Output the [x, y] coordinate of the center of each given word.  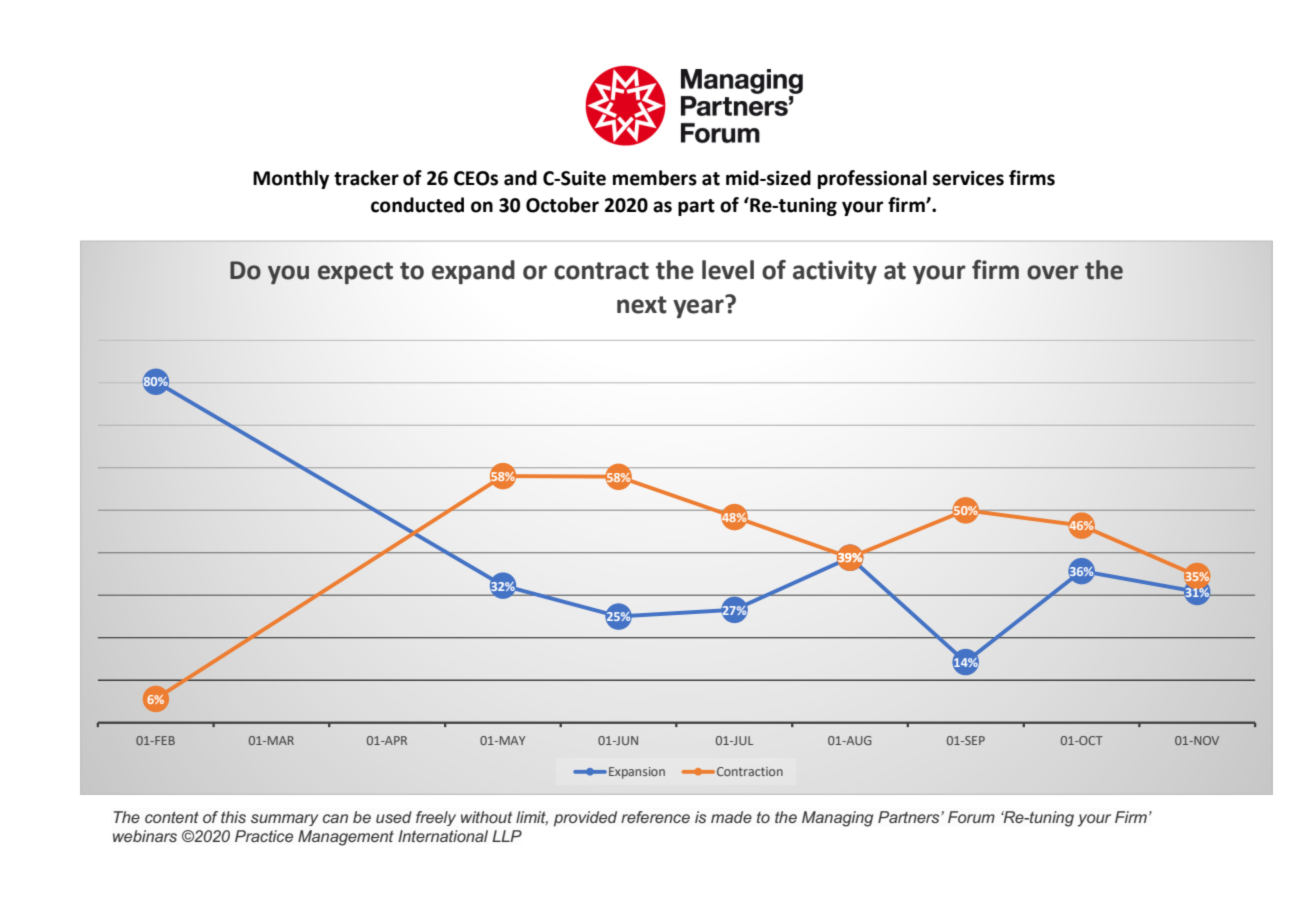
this [233, 817]
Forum [971, 817]
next [642, 305]
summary [284, 820]
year [698, 308]
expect [355, 273]
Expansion [637, 773]
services [968, 178]
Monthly [291, 179]
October [562, 205]
